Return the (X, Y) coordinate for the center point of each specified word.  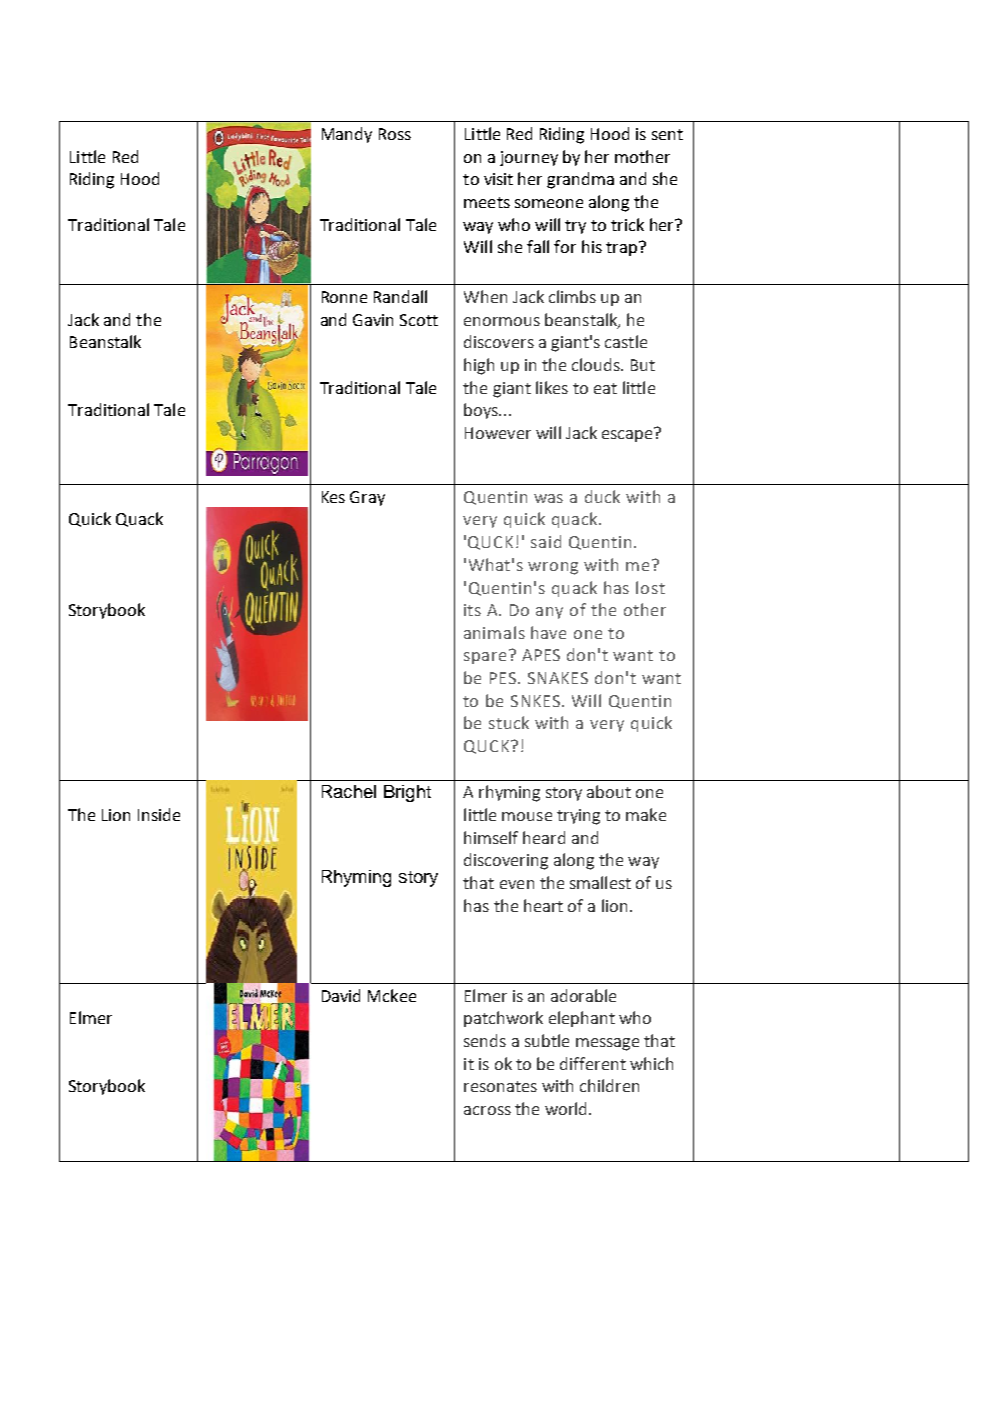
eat (605, 388)
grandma (580, 180)
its (472, 610)
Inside (159, 814)
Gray (367, 498)
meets (487, 202)
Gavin (373, 320)
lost (650, 587)
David (341, 995)
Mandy (347, 135)
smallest (600, 882)
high (479, 366)
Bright (407, 793)
